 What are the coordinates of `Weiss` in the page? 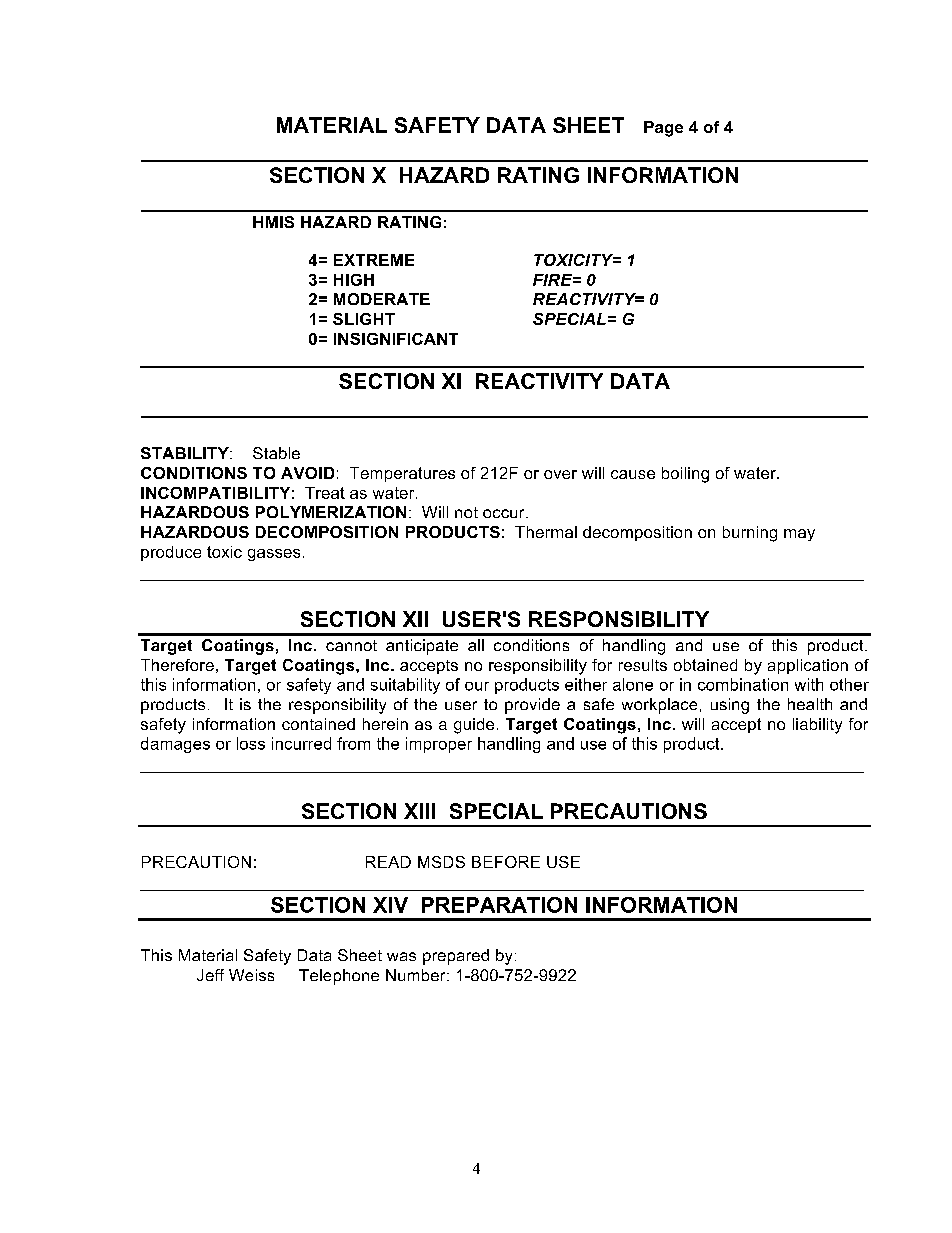 It's located at (251, 975).
